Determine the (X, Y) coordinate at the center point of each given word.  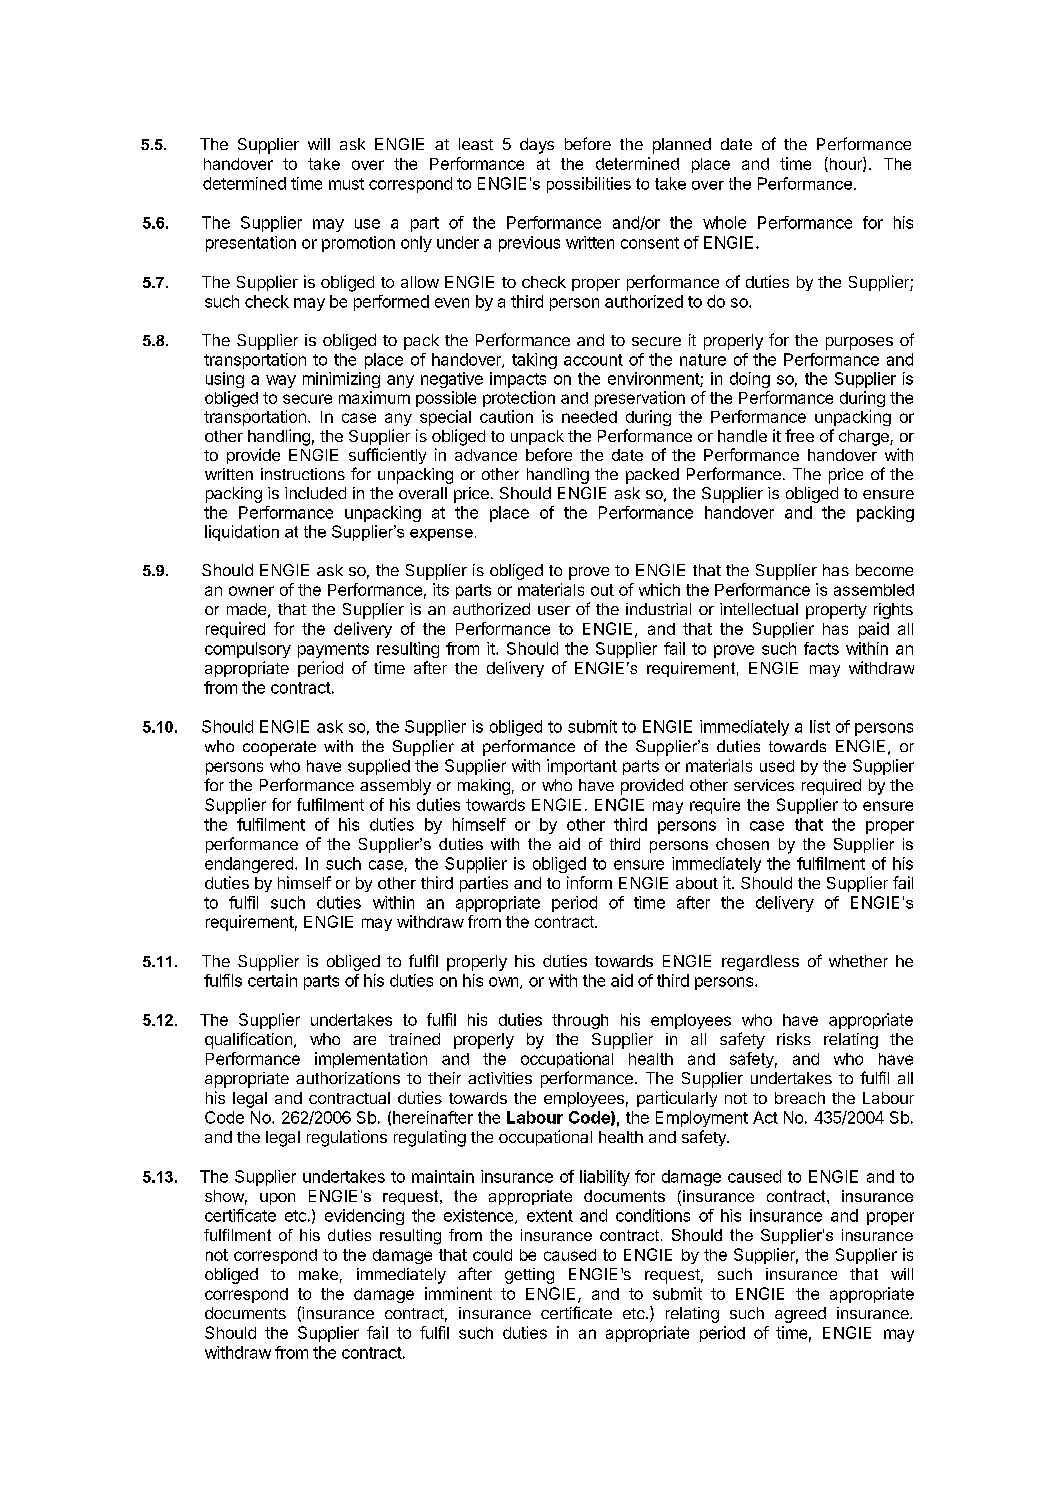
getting (529, 1276)
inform (589, 882)
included (315, 493)
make (318, 1274)
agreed (800, 1315)
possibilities (589, 185)
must (346, 184)
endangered (249, 865)
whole (724, 222)
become (884, 570)
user (554, 610)
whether (858, 961)
